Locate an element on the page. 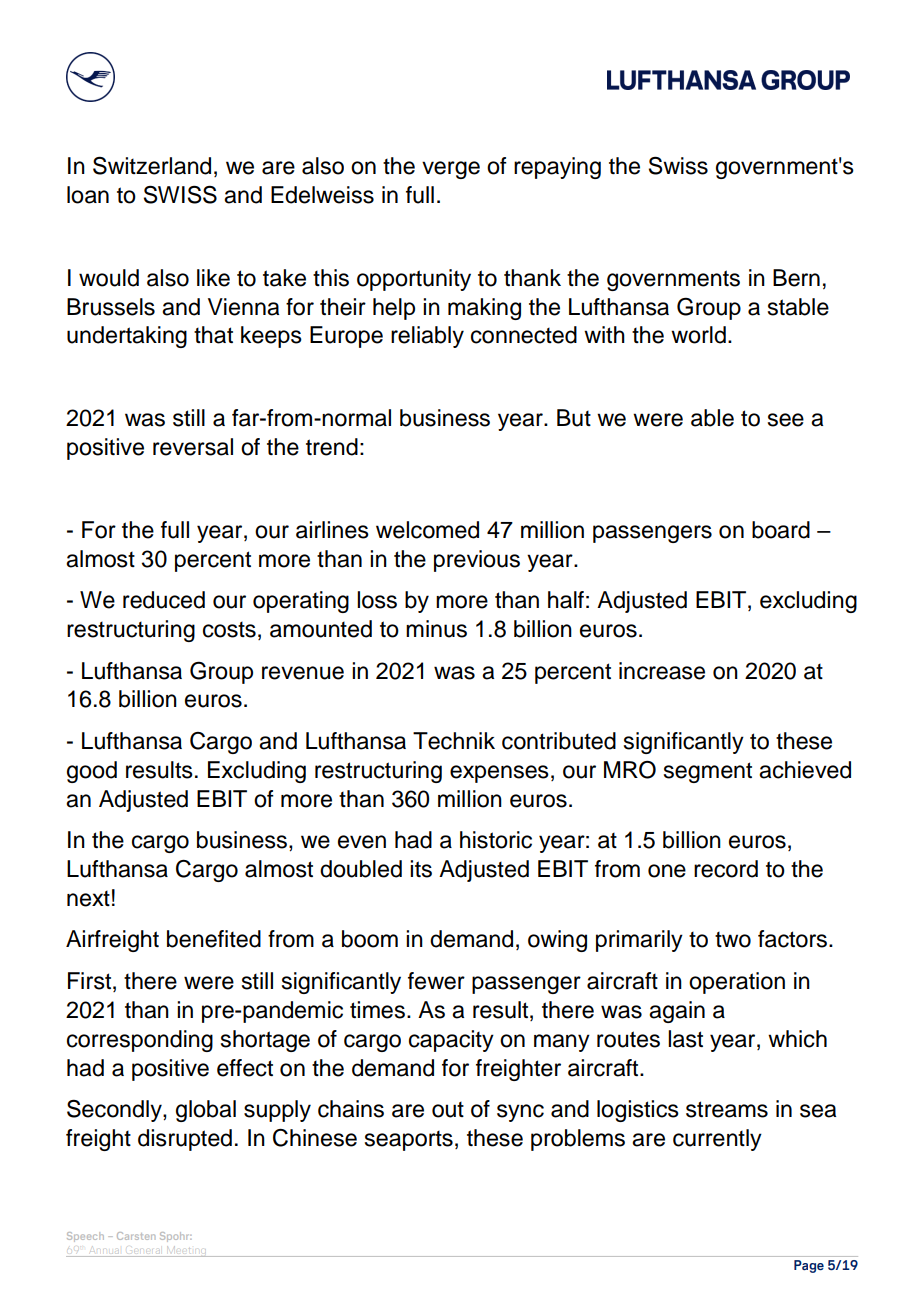 The width and height of the page is (924, 1309). Meeting is located at coordinates (187, 1251).
